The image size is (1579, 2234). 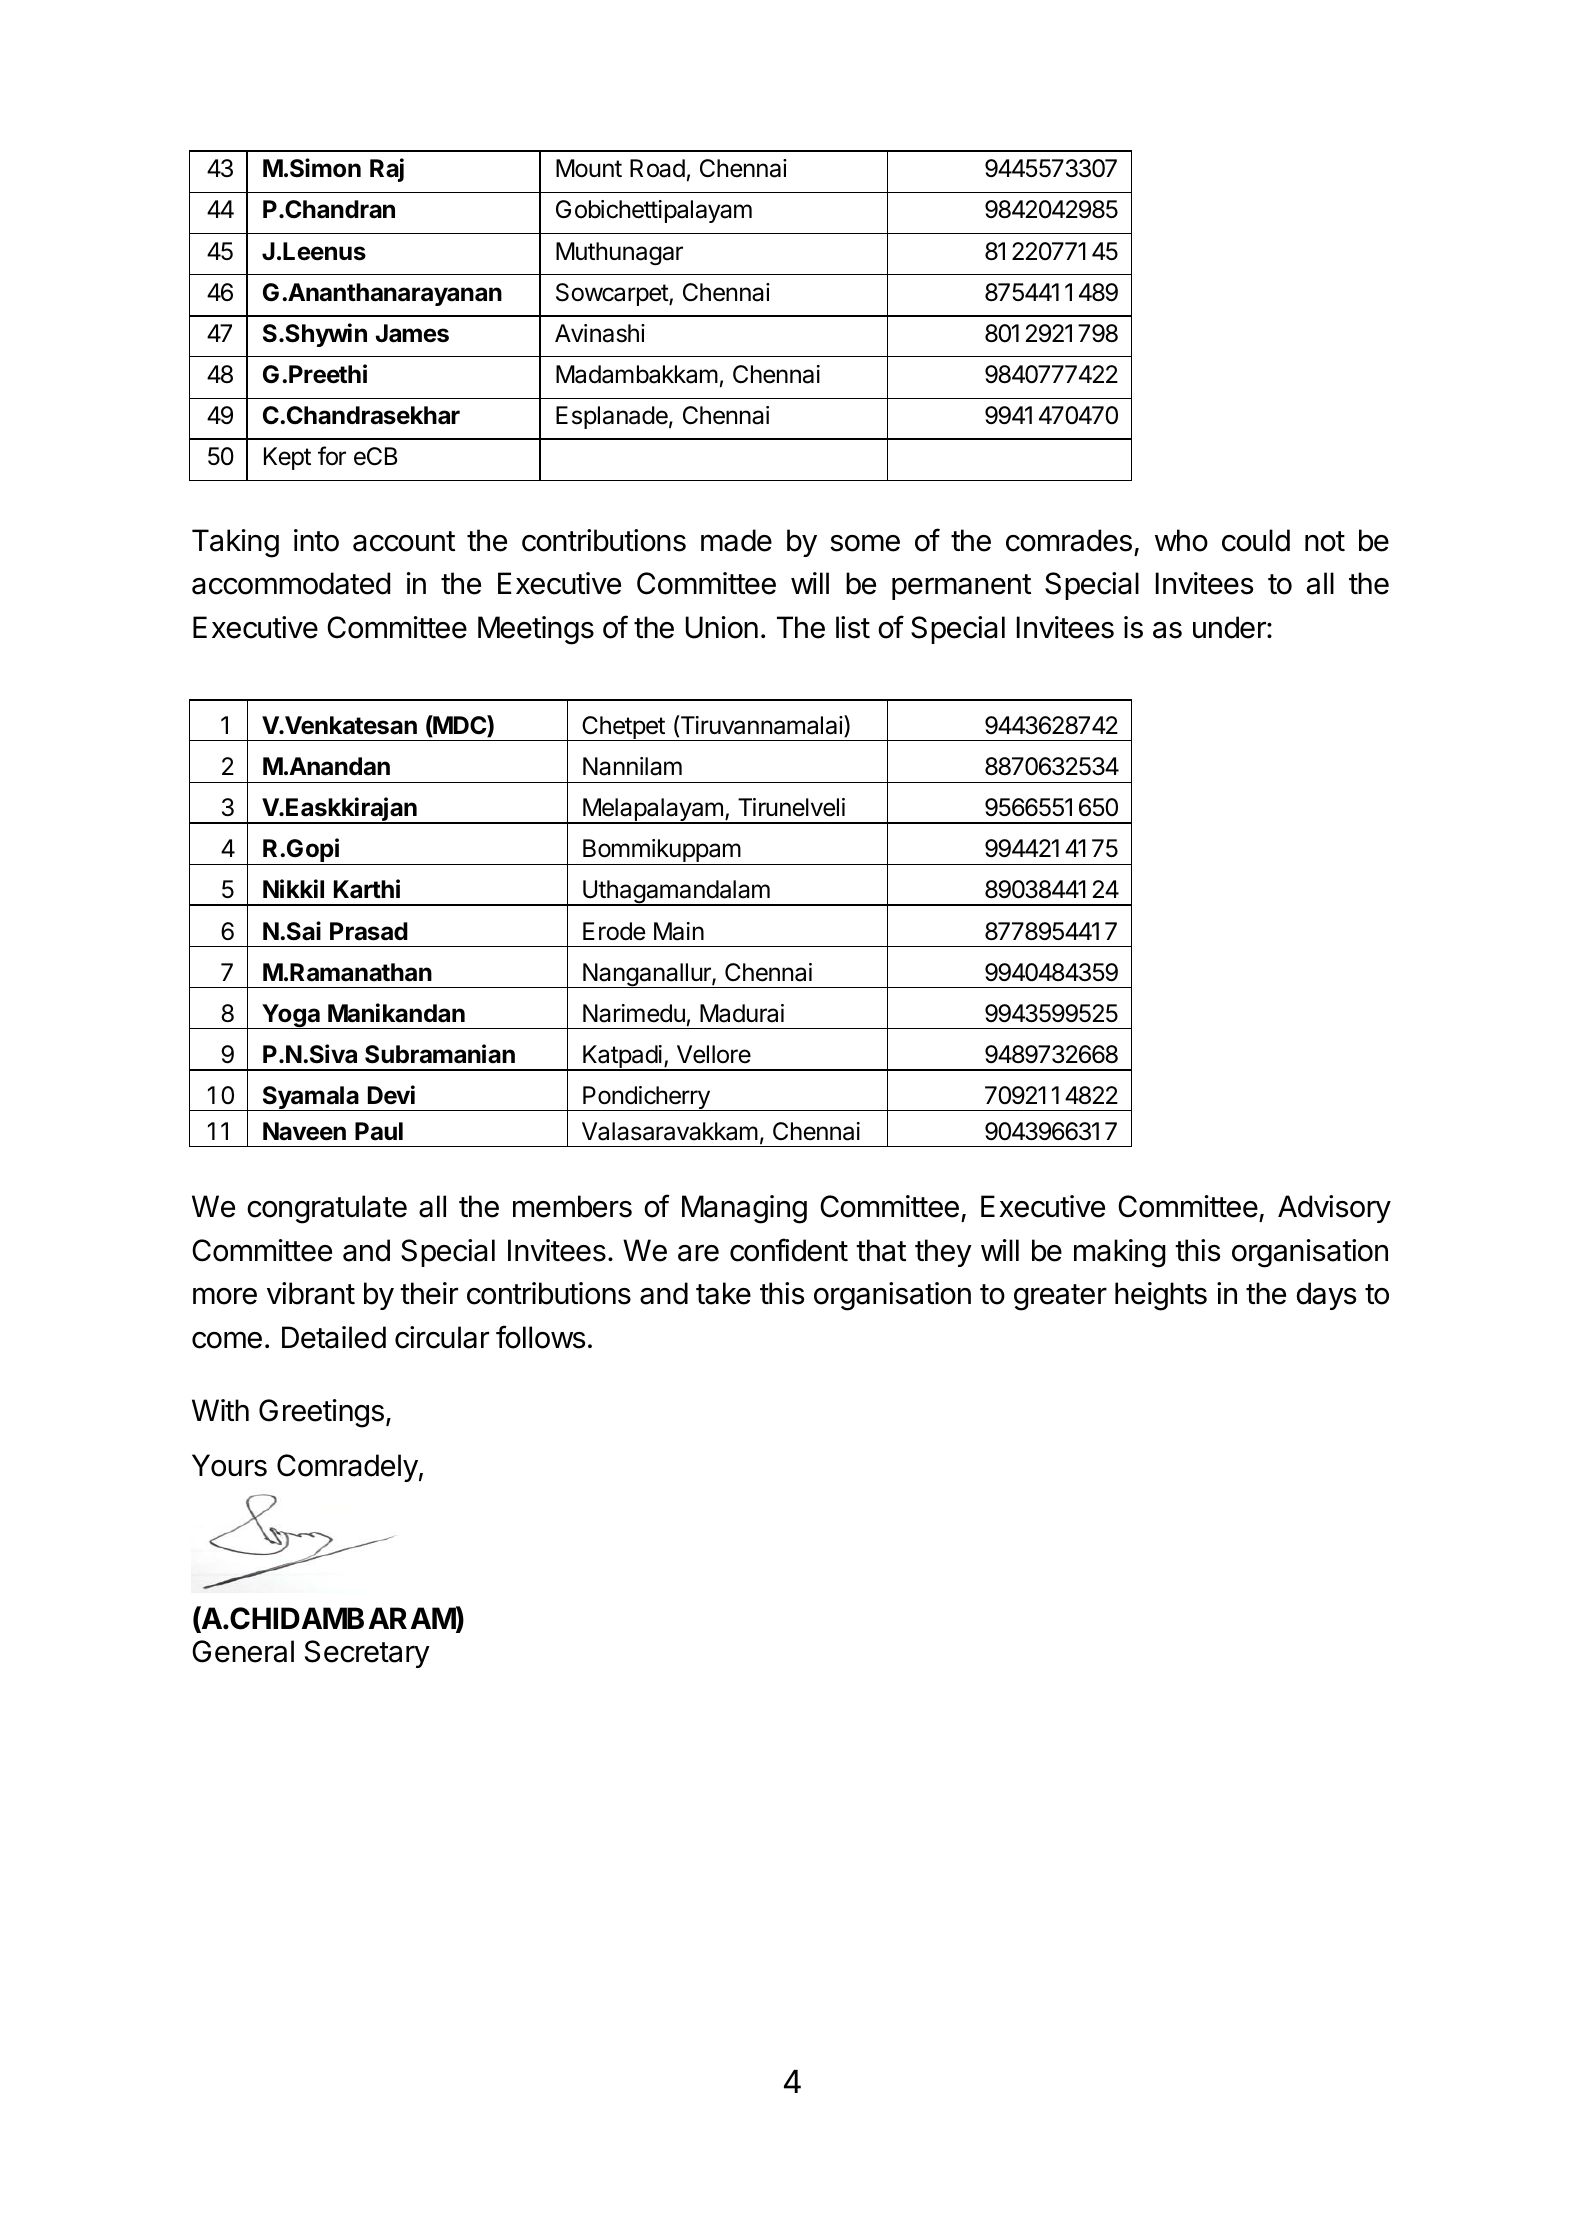 What do you see at coordinates (367, 1654) in the image?
I see `Secretary` at bounding box center [367, 1654].
